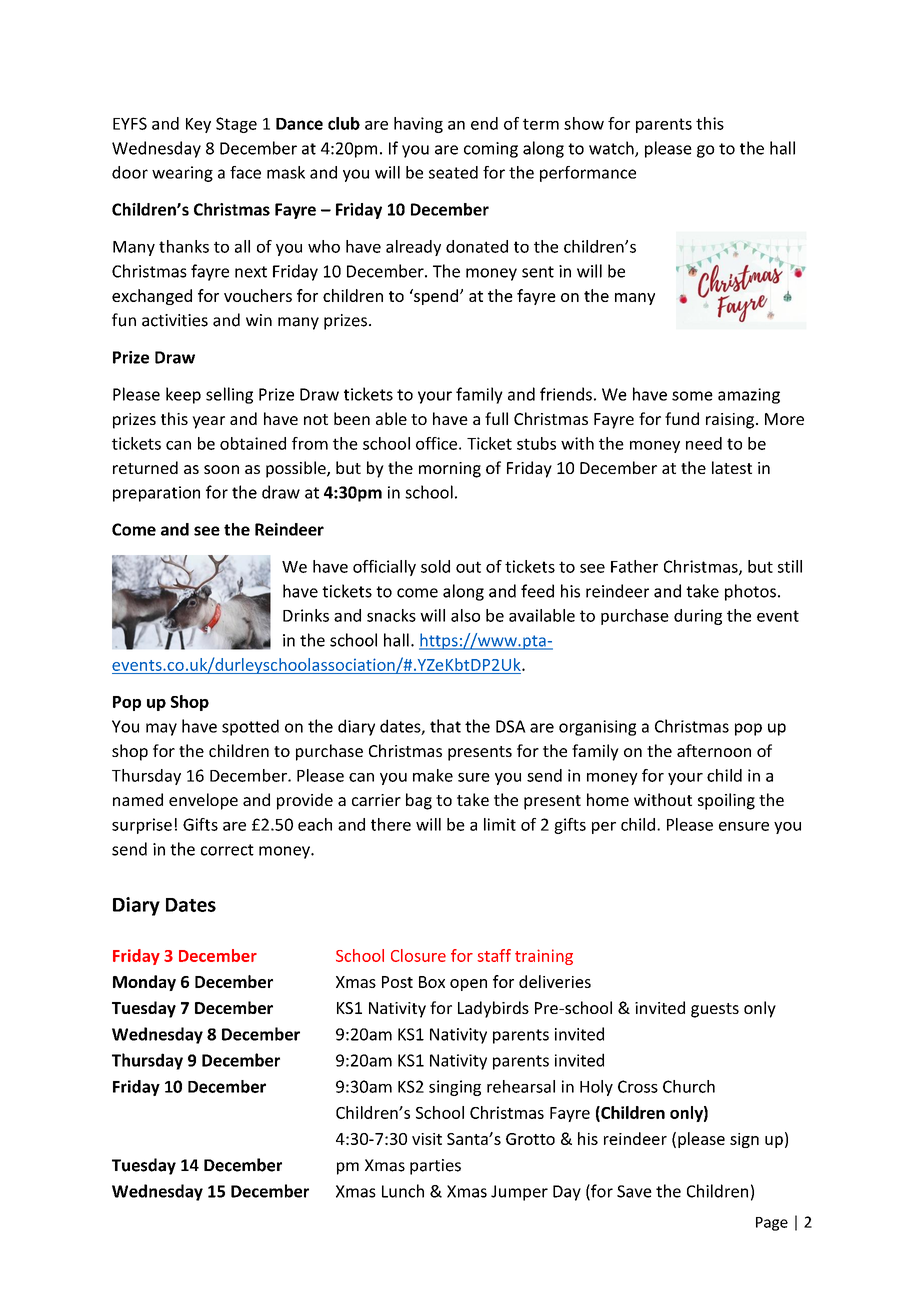 The image size is (924, 1308). I want to click on watch, so click(612, 149).
